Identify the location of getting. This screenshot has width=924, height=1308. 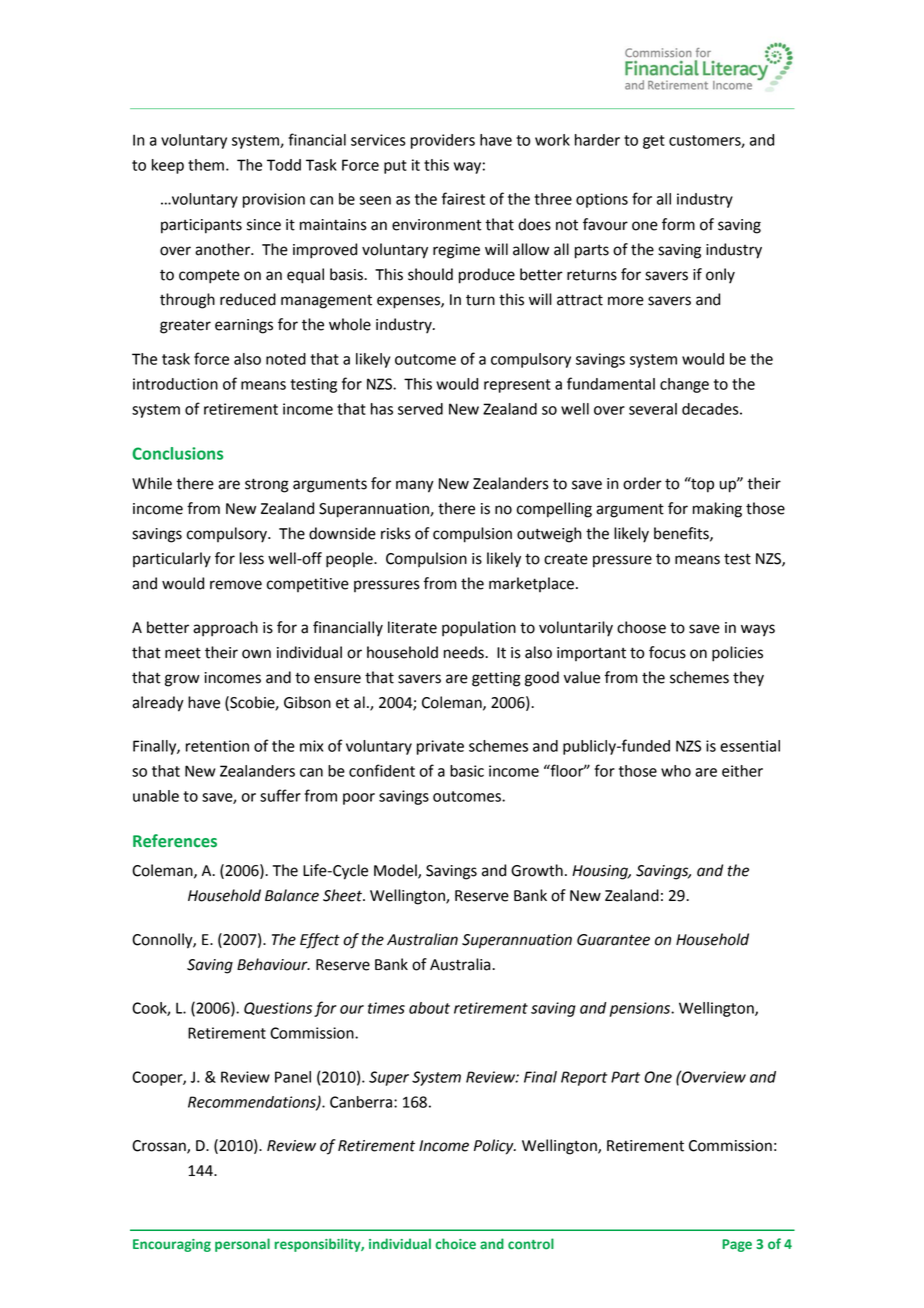
(496, 679).
